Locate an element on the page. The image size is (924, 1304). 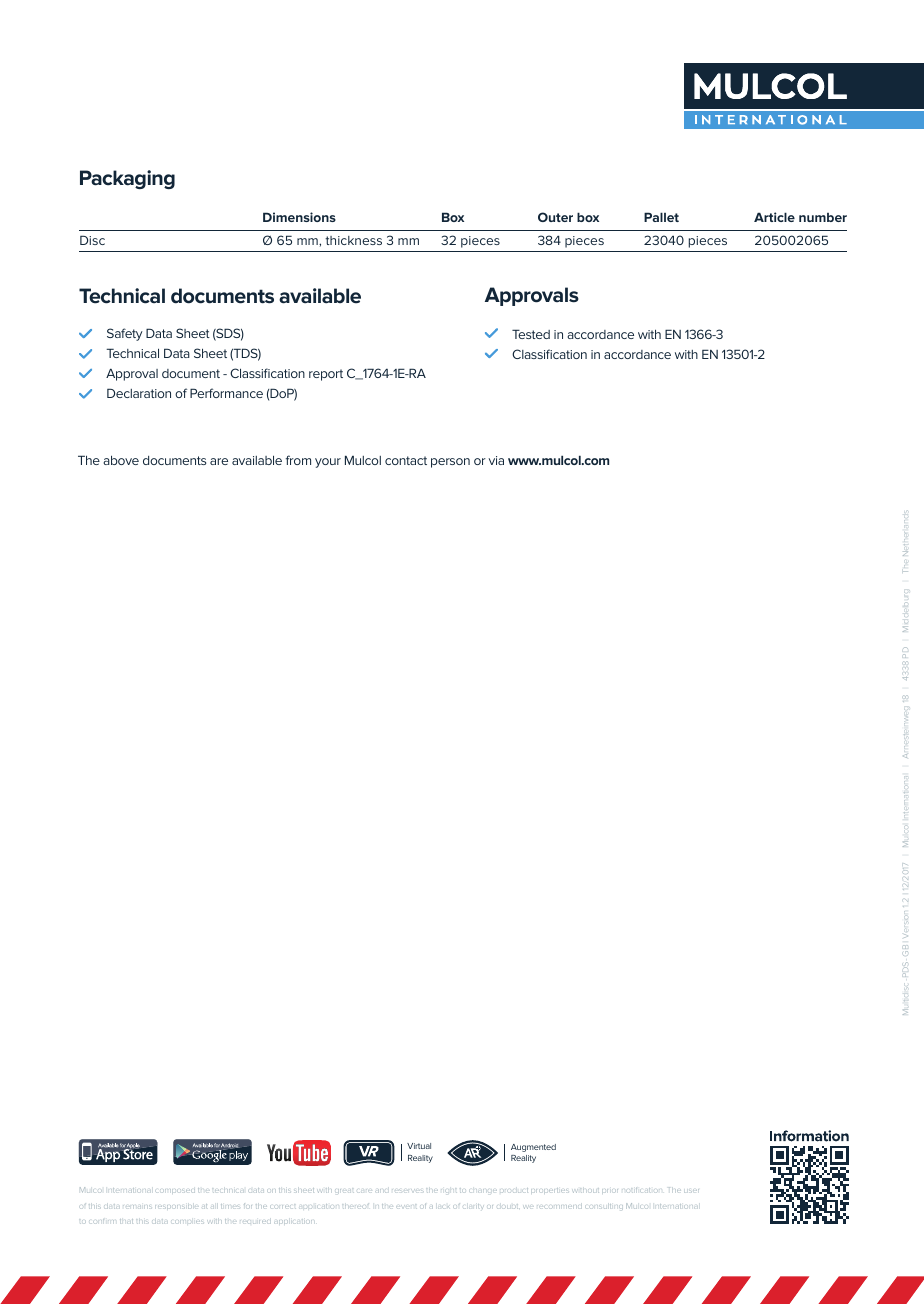
Article is located at coordinates (774, 217).
